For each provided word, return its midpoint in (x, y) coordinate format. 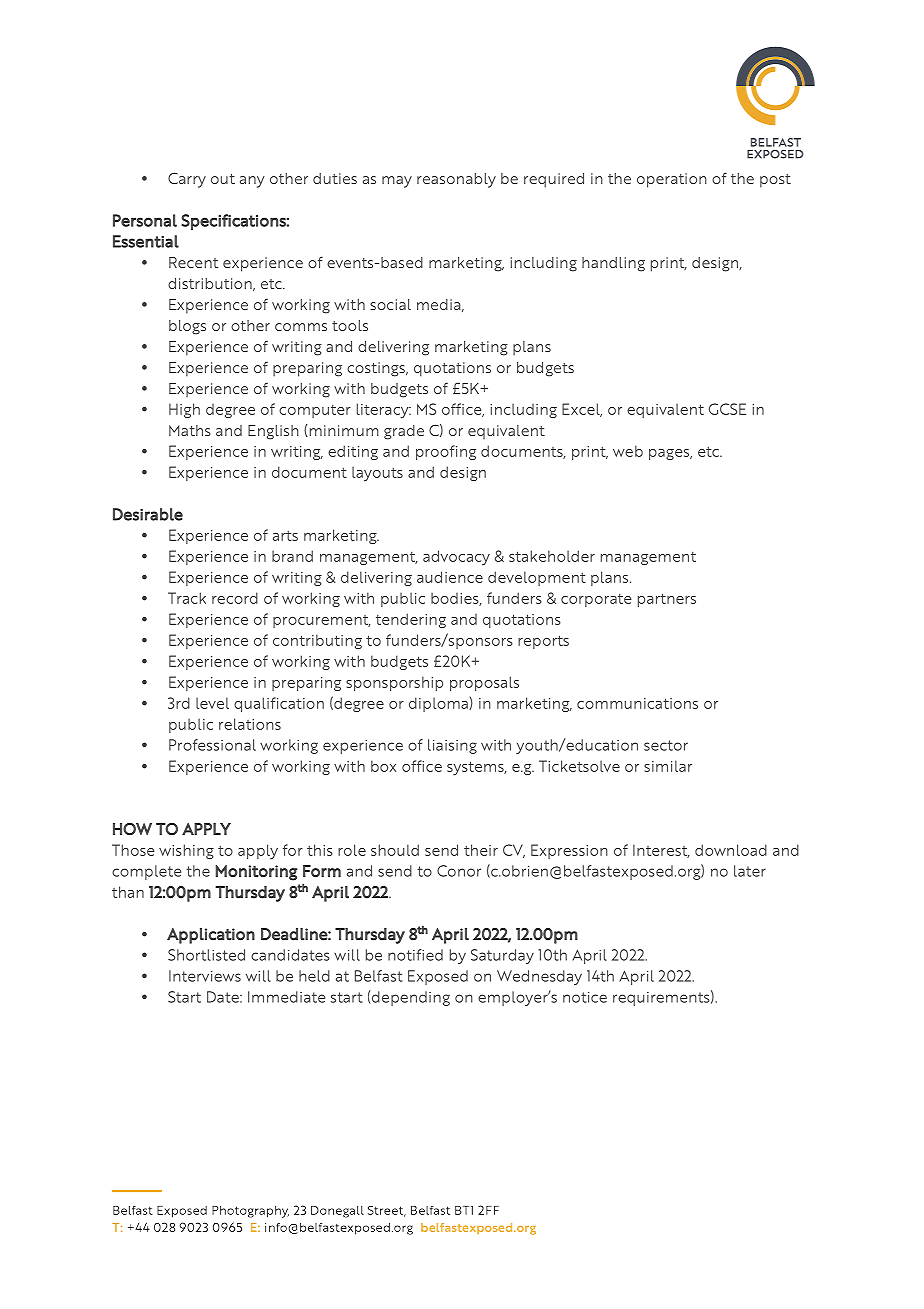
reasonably (456, 180)
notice (585, 997)
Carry (187, 180)
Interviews (205, 976)
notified (415, 955)
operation (672, 180)
